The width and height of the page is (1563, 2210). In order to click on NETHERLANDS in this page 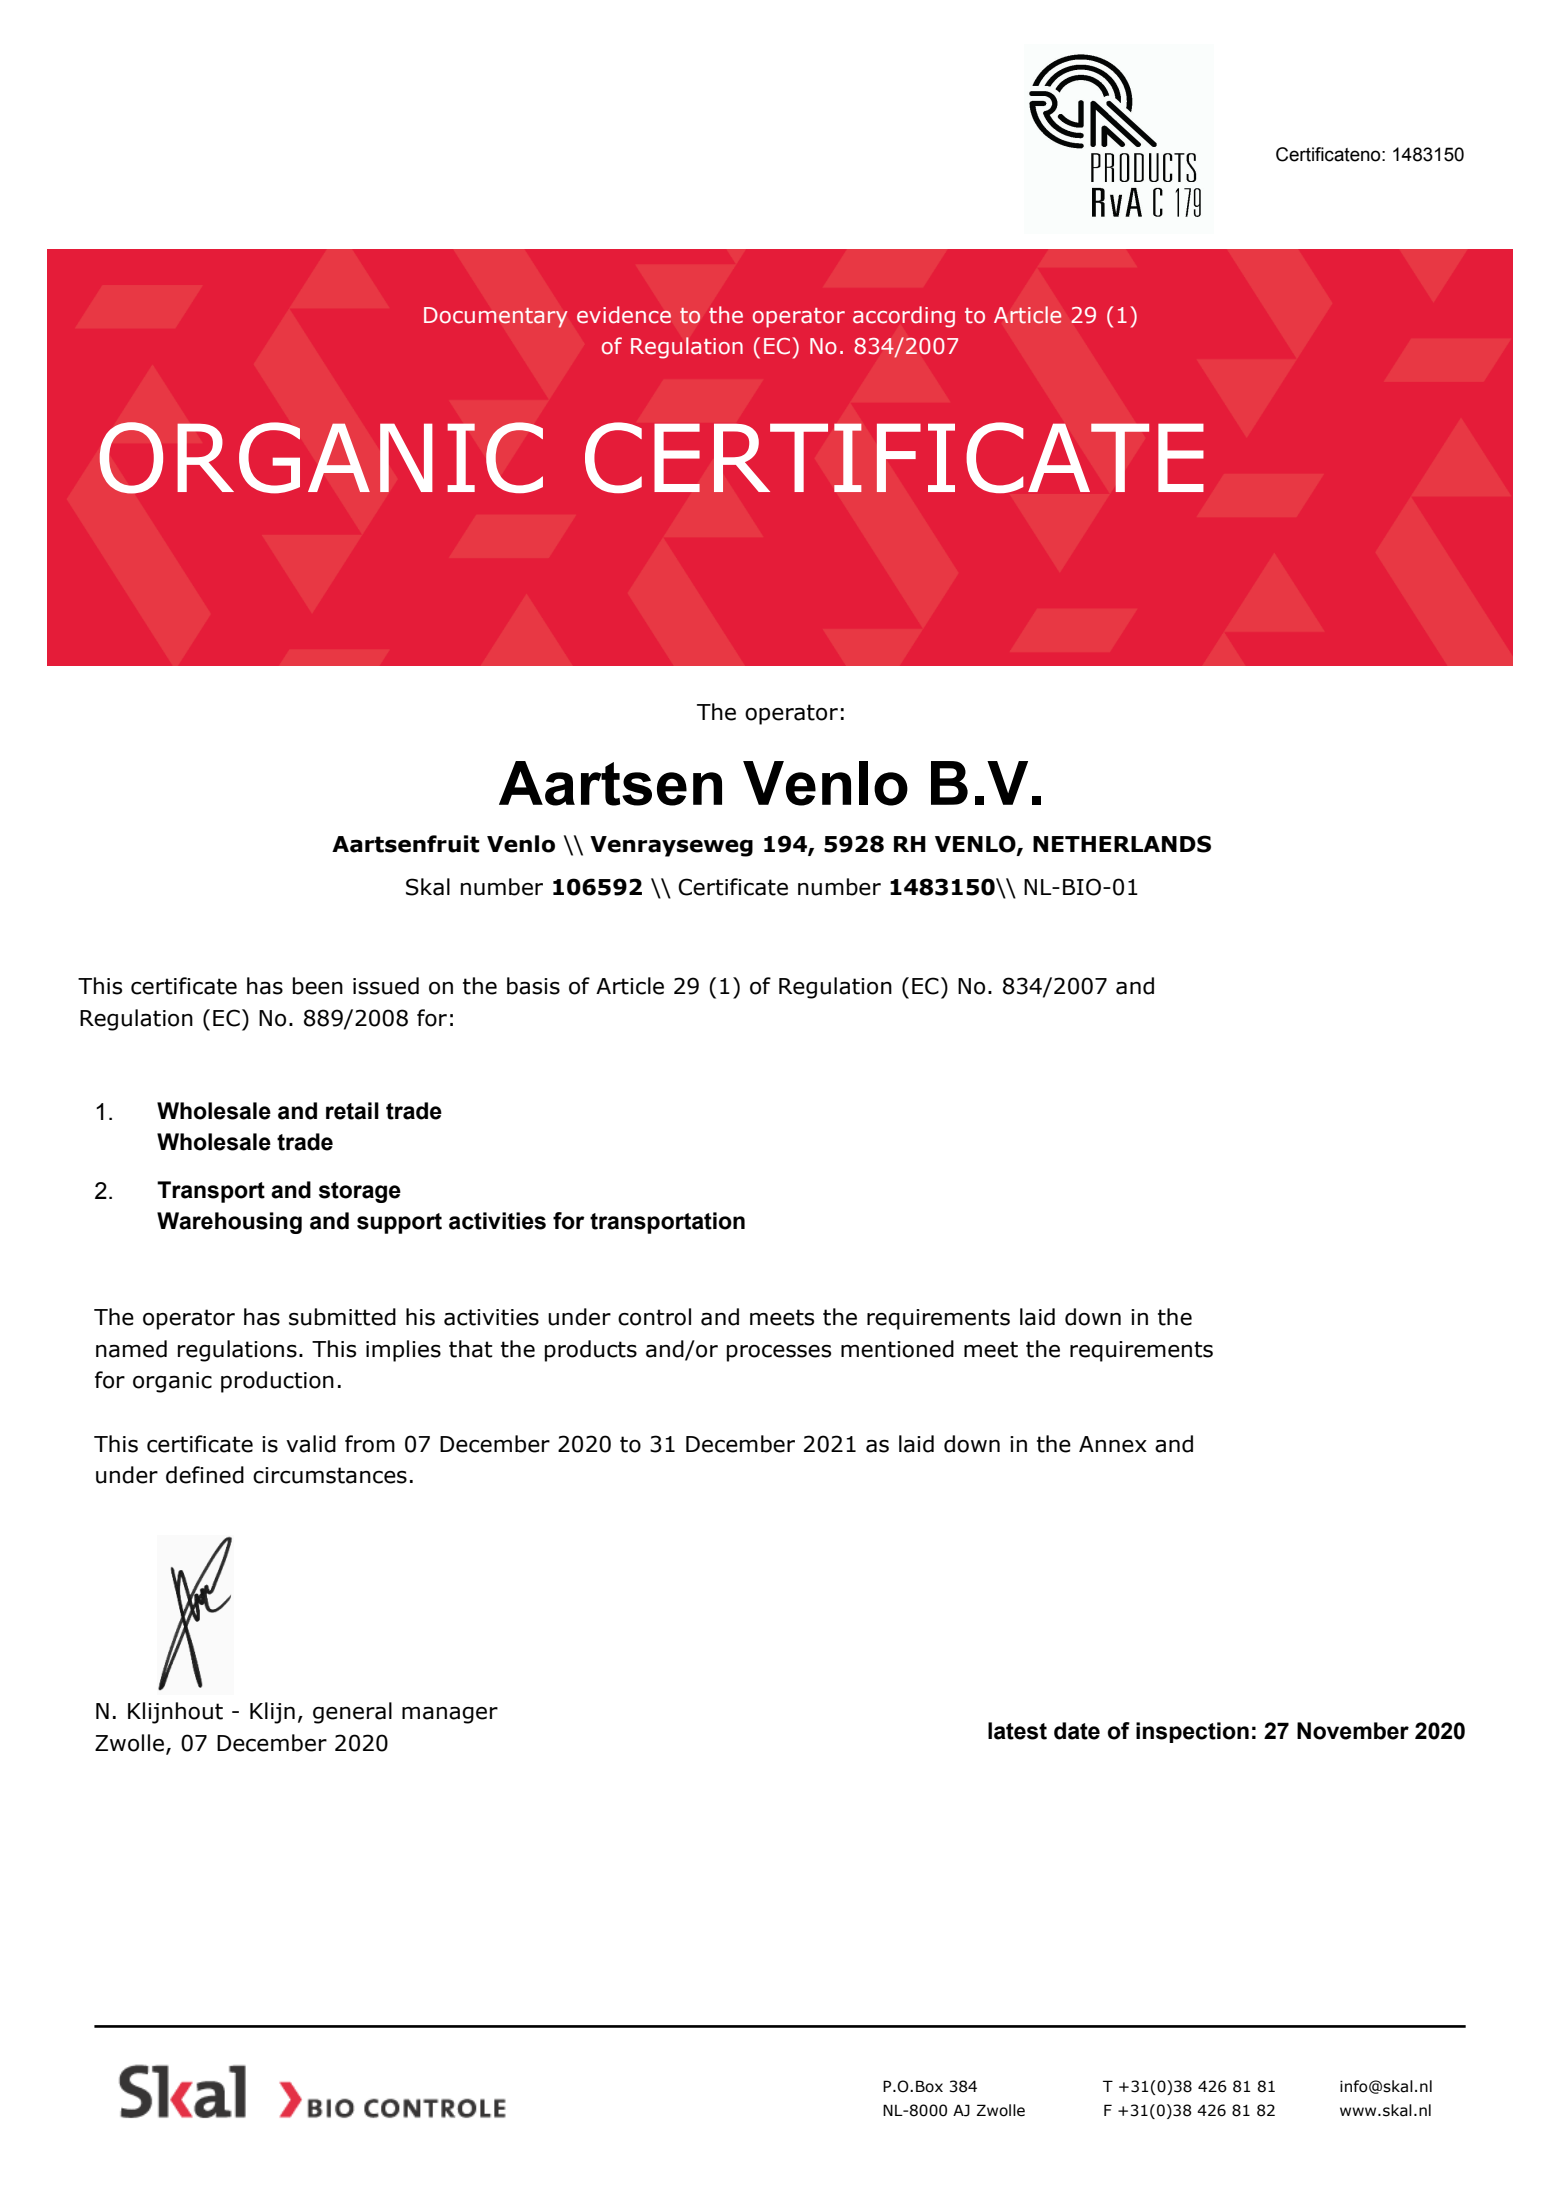, I will do `click(1122, 844)`.
